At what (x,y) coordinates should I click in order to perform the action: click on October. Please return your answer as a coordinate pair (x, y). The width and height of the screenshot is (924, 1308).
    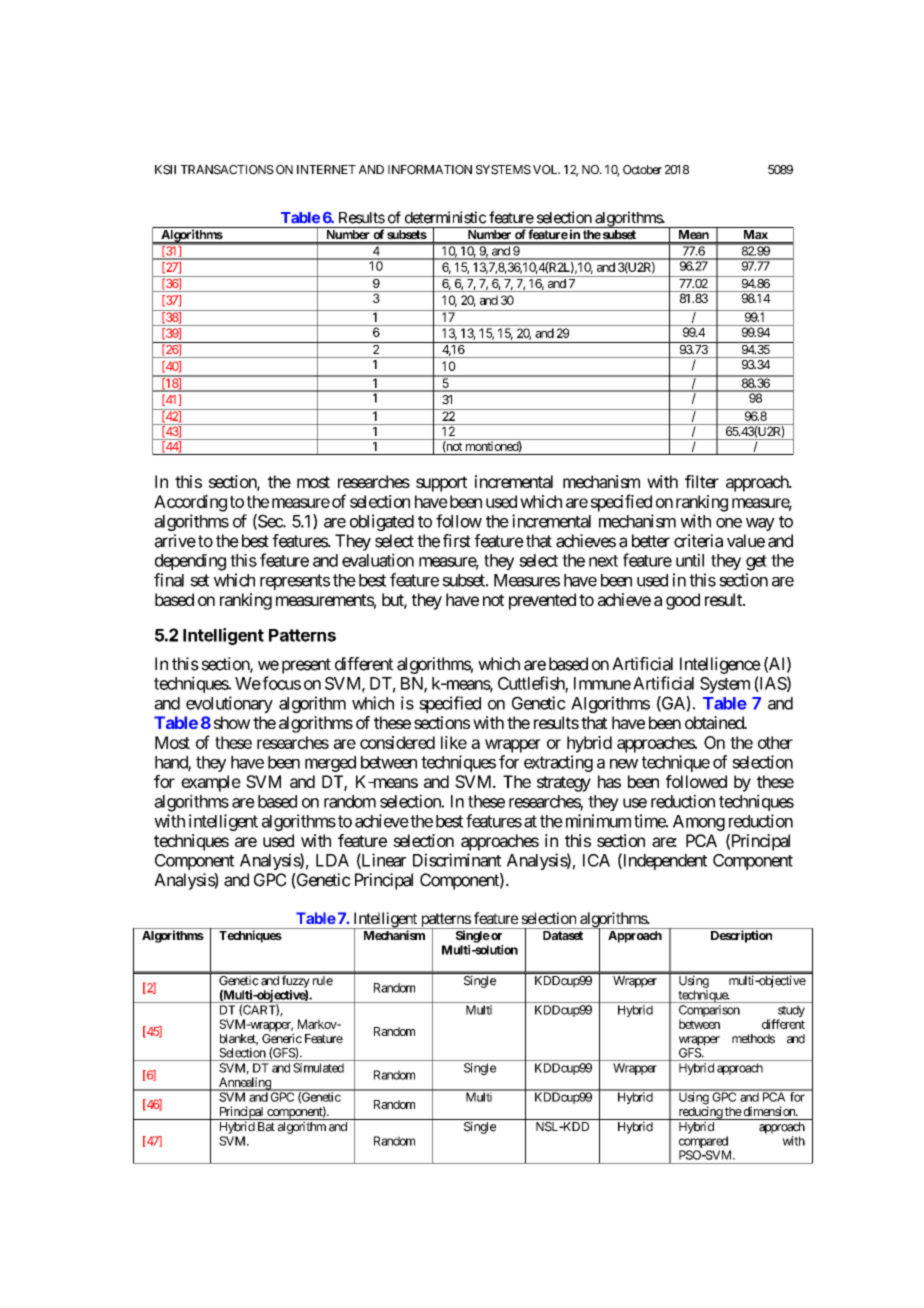
    Looking at the image, I should click on (642, 170).
